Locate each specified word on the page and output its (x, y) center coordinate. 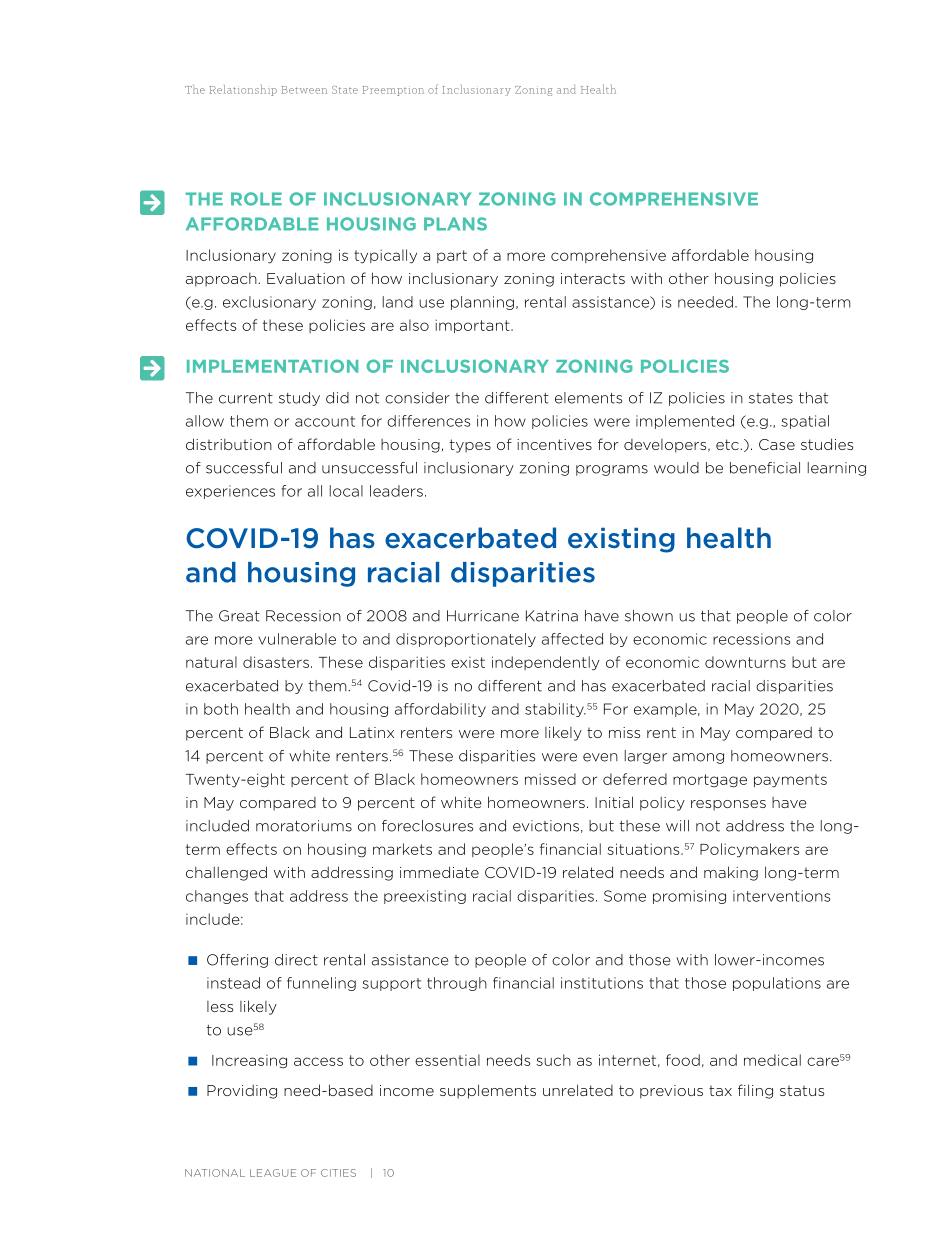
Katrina (552, 616)
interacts (593, 278)
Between (304, 90)
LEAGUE (273, 1173)
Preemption (393, 91)
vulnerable (297, 639)
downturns (745, 662)
